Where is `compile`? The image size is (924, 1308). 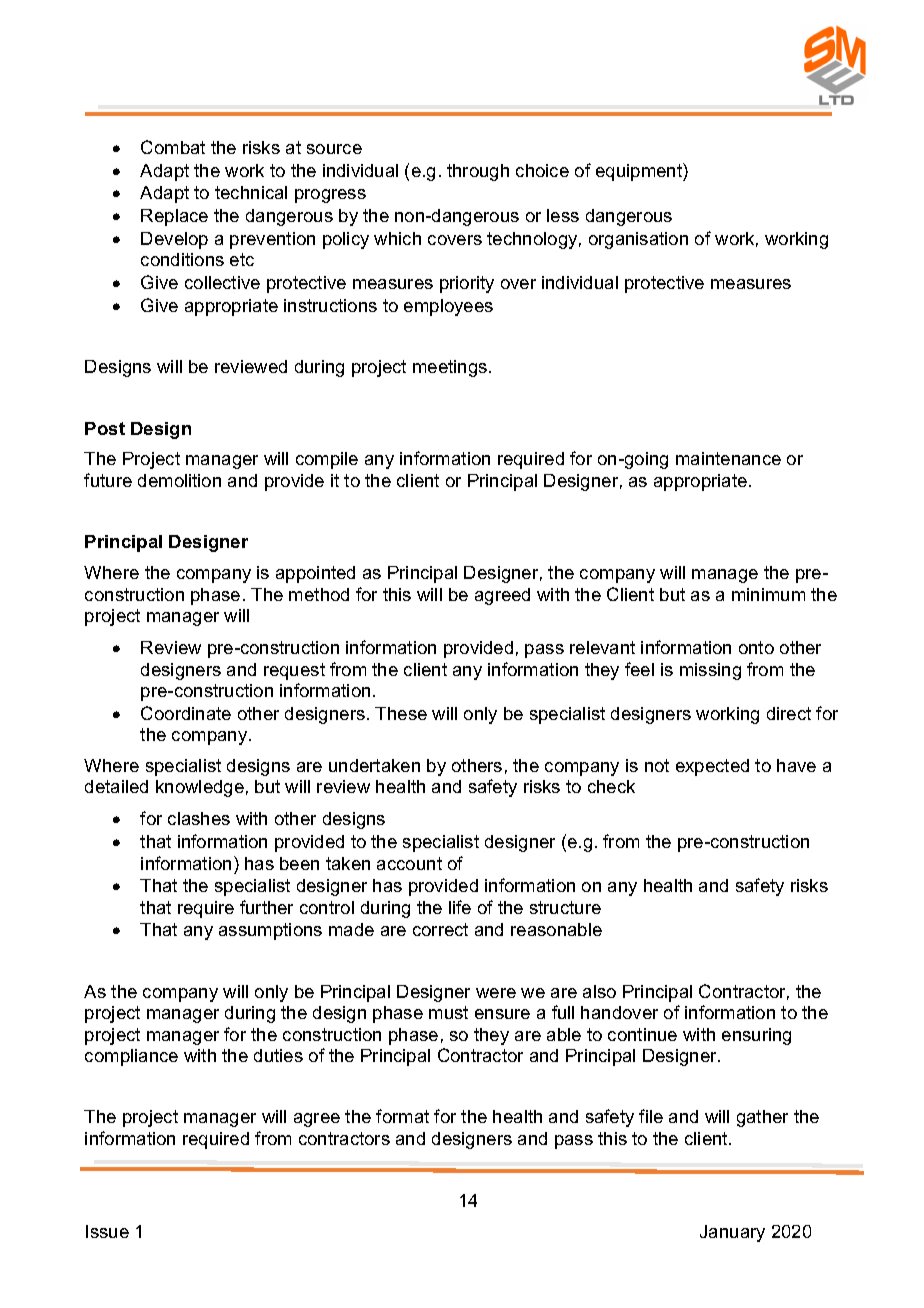 compile is located at coordinates (327, 460).
